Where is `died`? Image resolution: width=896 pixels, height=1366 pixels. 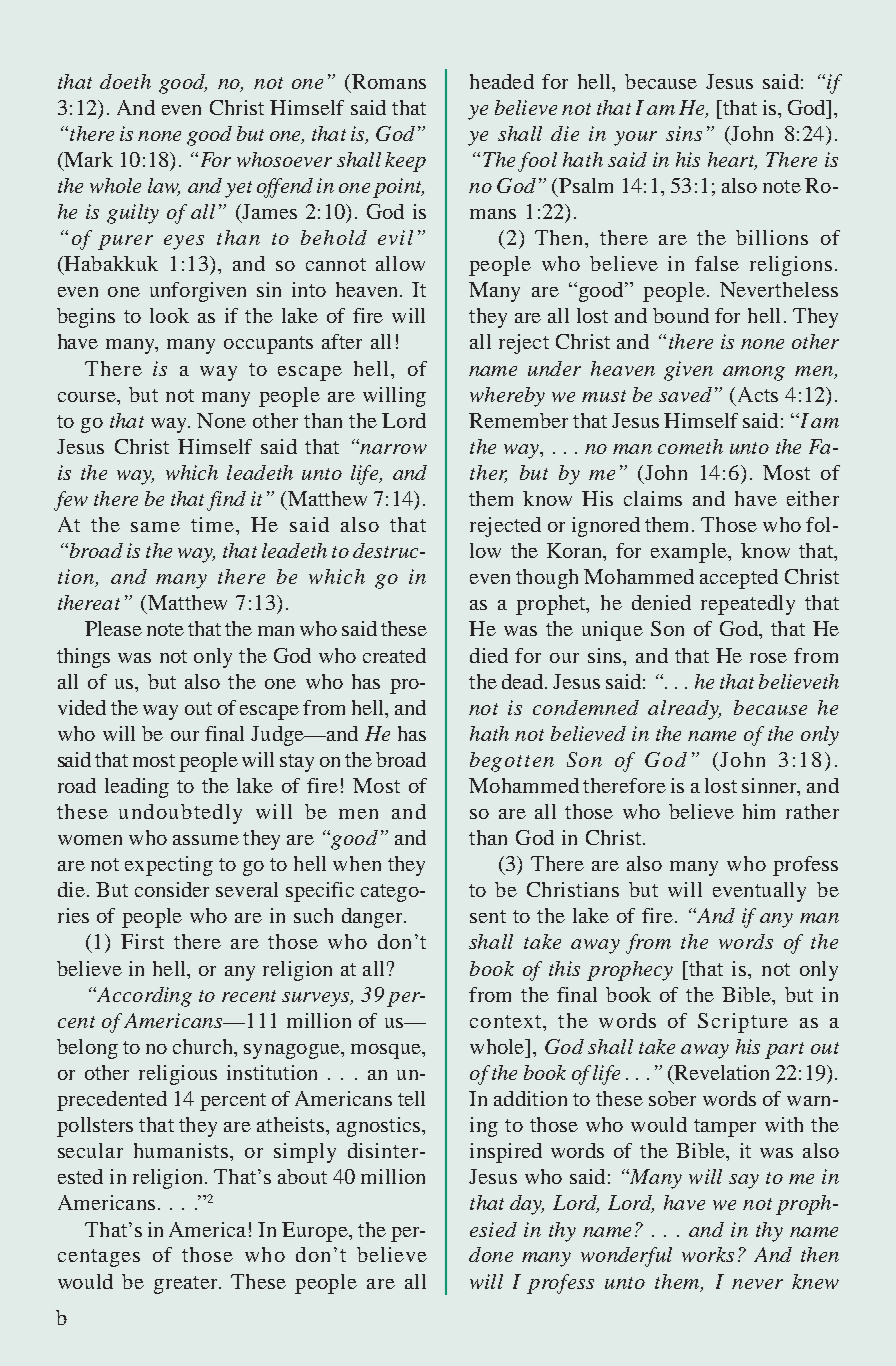
died is located at coordinates (489, 655).
